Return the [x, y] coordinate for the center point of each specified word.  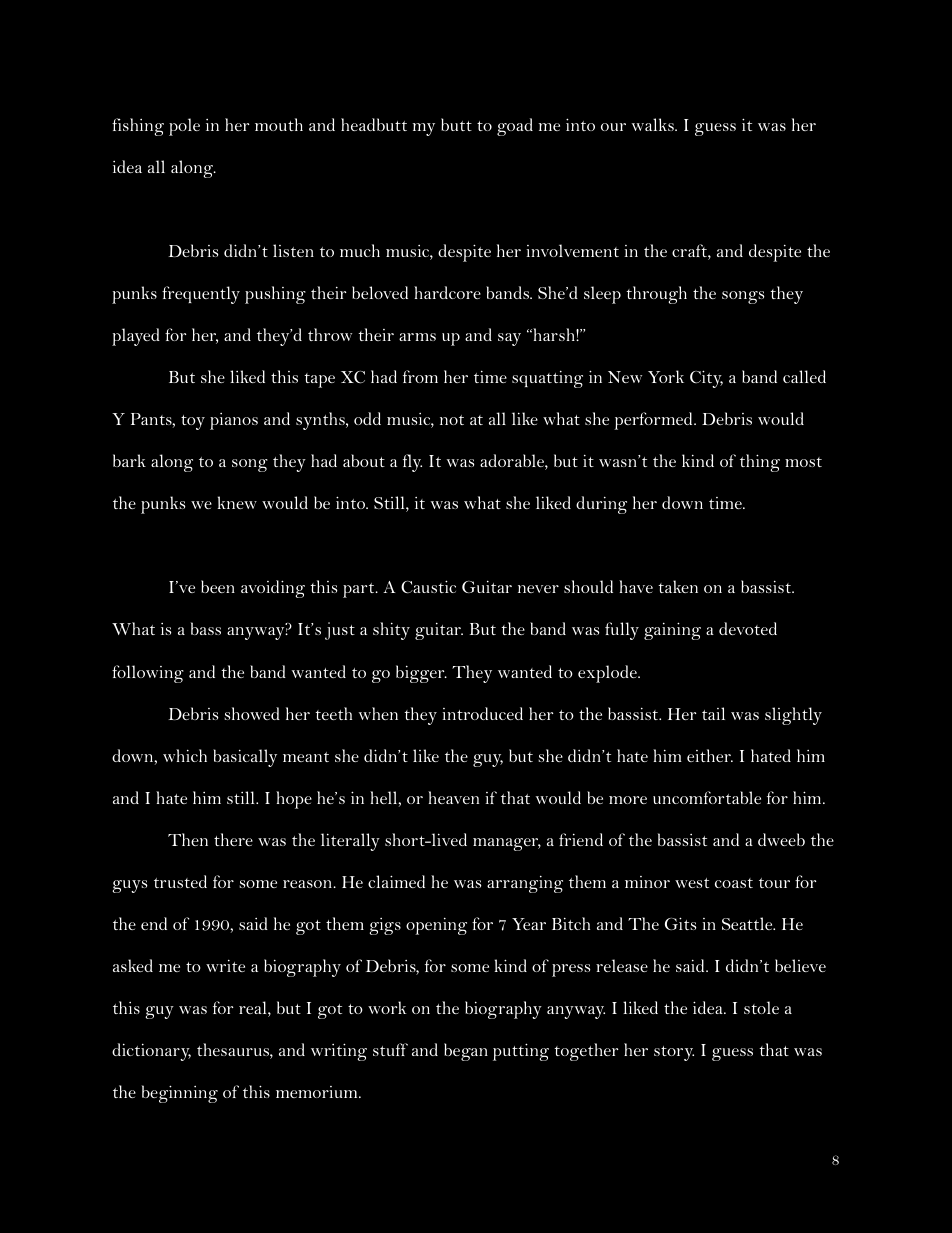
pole [184, 127]
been [218, 586]
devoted [748, 628]
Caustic [428, 587]
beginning [180, 1094]
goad [515, 127]
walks [654, 124]
